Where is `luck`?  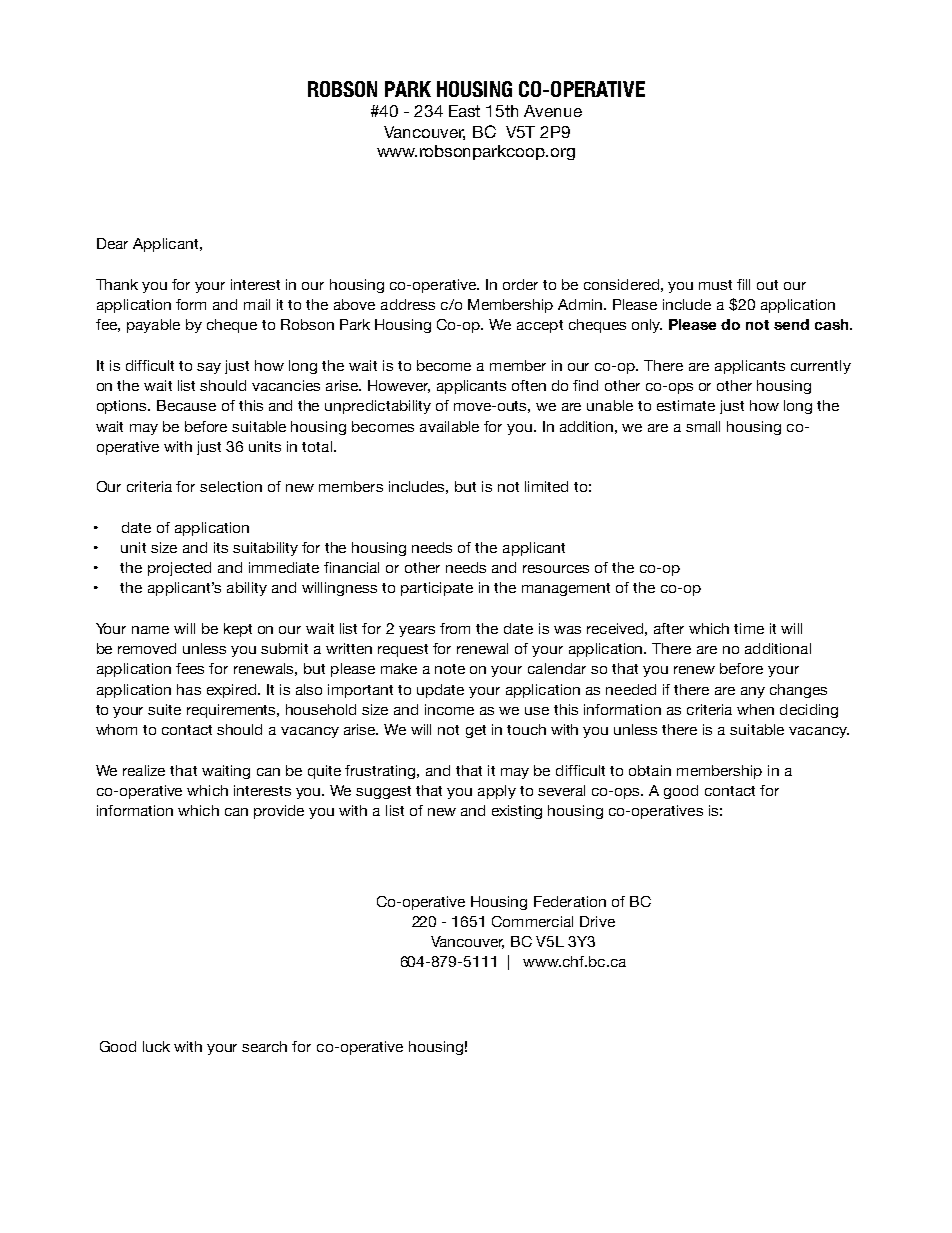 luck is located at coordinates (156, 1046).
